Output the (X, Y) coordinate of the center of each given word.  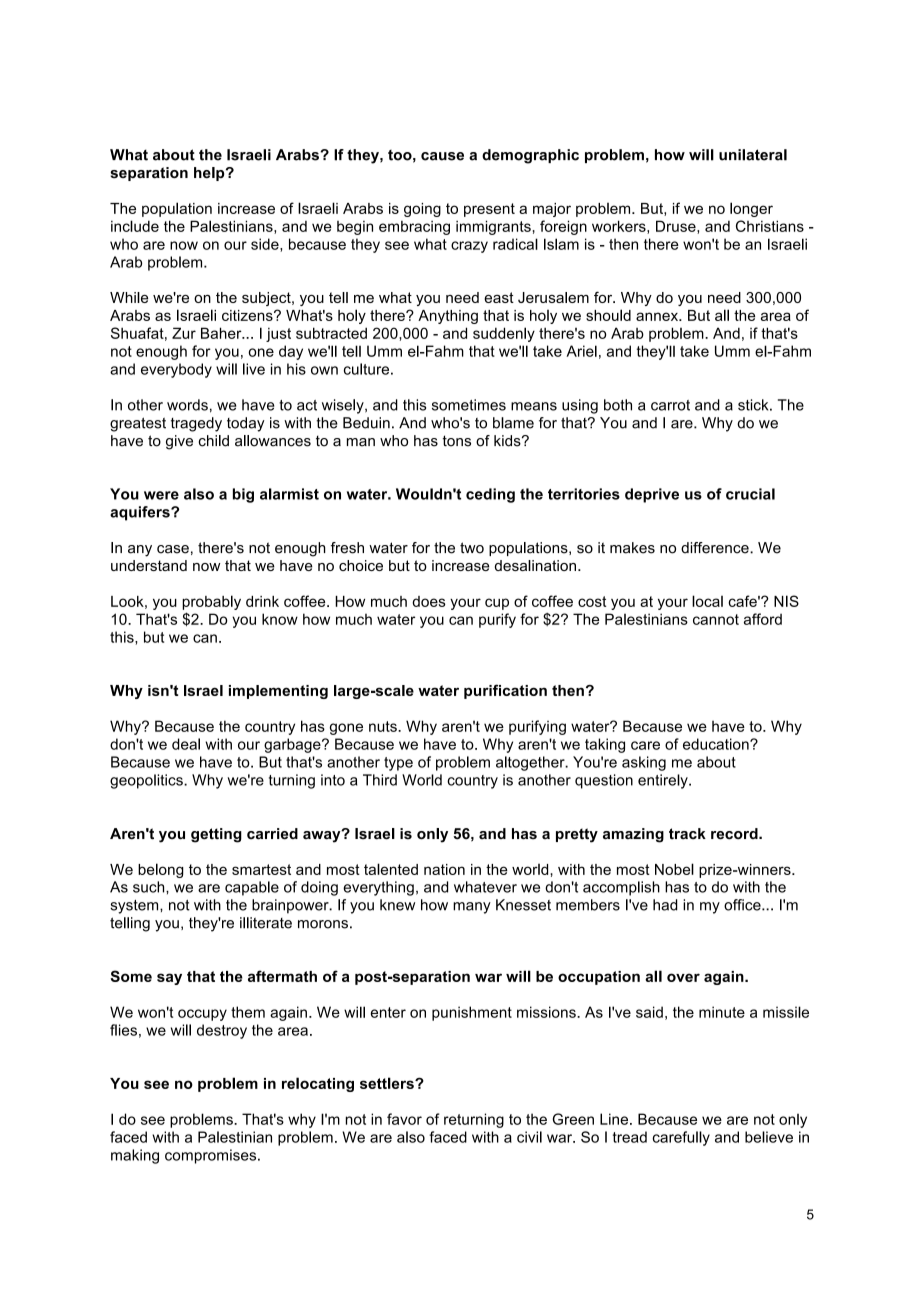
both (618, 405)
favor (404, 1119)
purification (505, 691)
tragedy (196, 424)
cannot (716, 619)
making (135, 1156)
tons (457, 441)
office (743, 905)
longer (751, 209)
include (135, 226)
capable (252, 888)
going (422, 210)
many (472, 908)
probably (211, 602)
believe (769, 1137)
